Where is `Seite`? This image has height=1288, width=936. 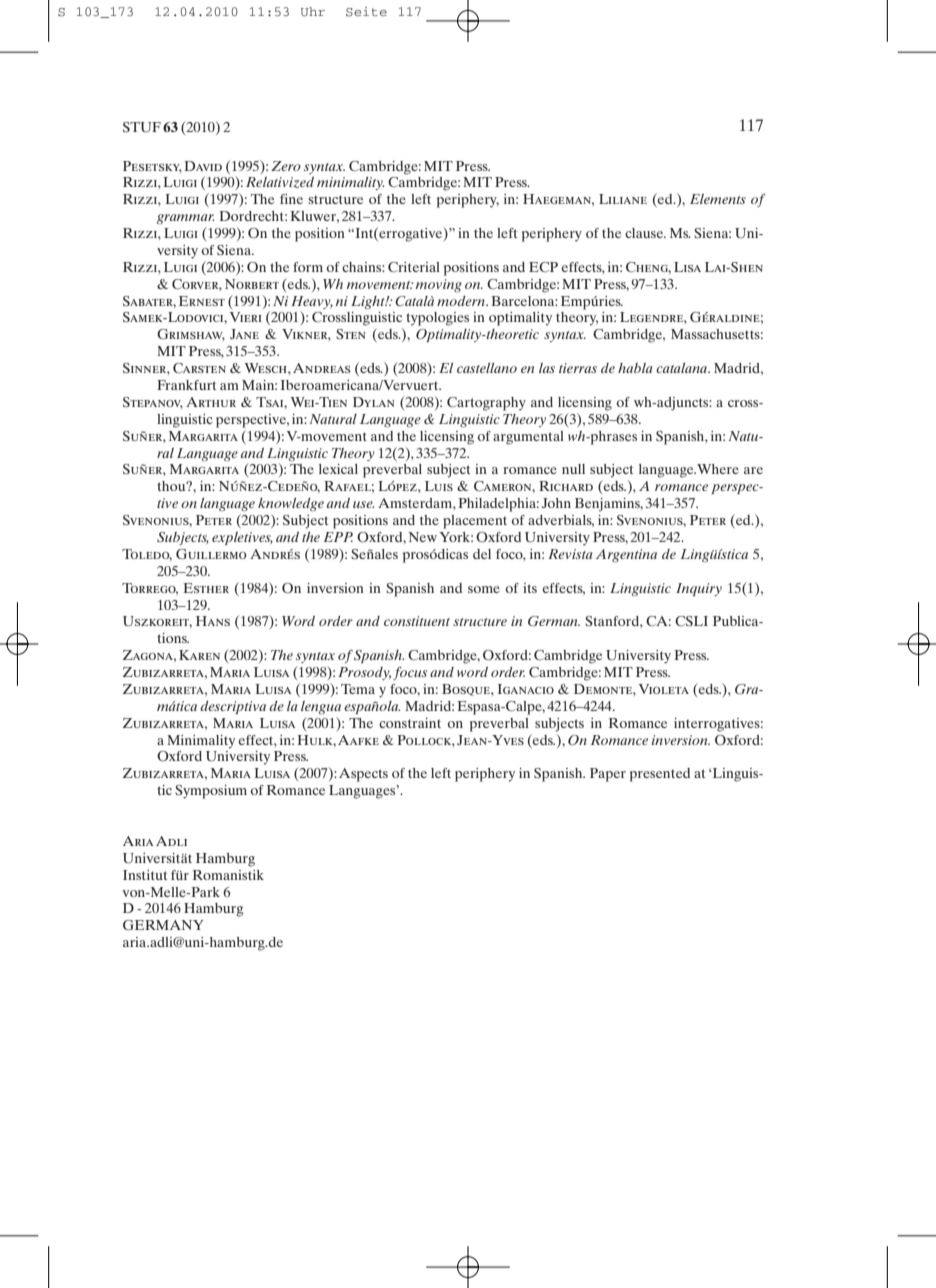 Seite is located at coordinates (366, 12).
